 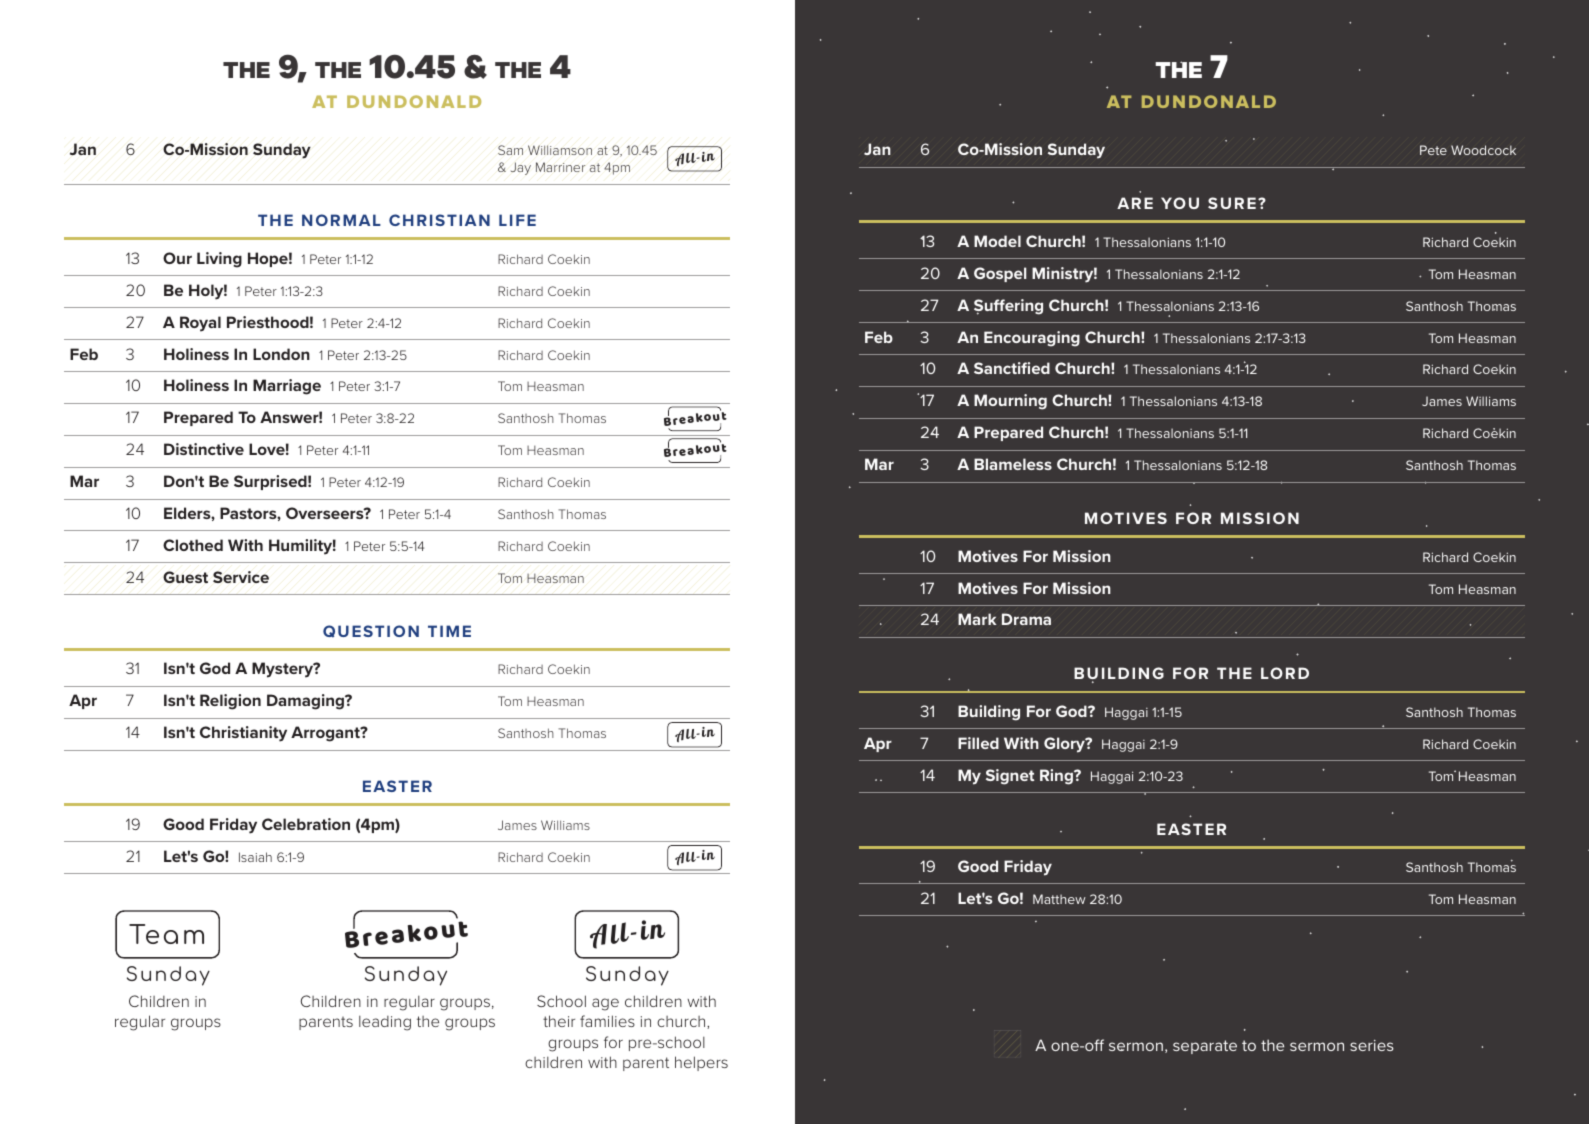 I want to click on Sanctified, so click(x=1012, y=368).
